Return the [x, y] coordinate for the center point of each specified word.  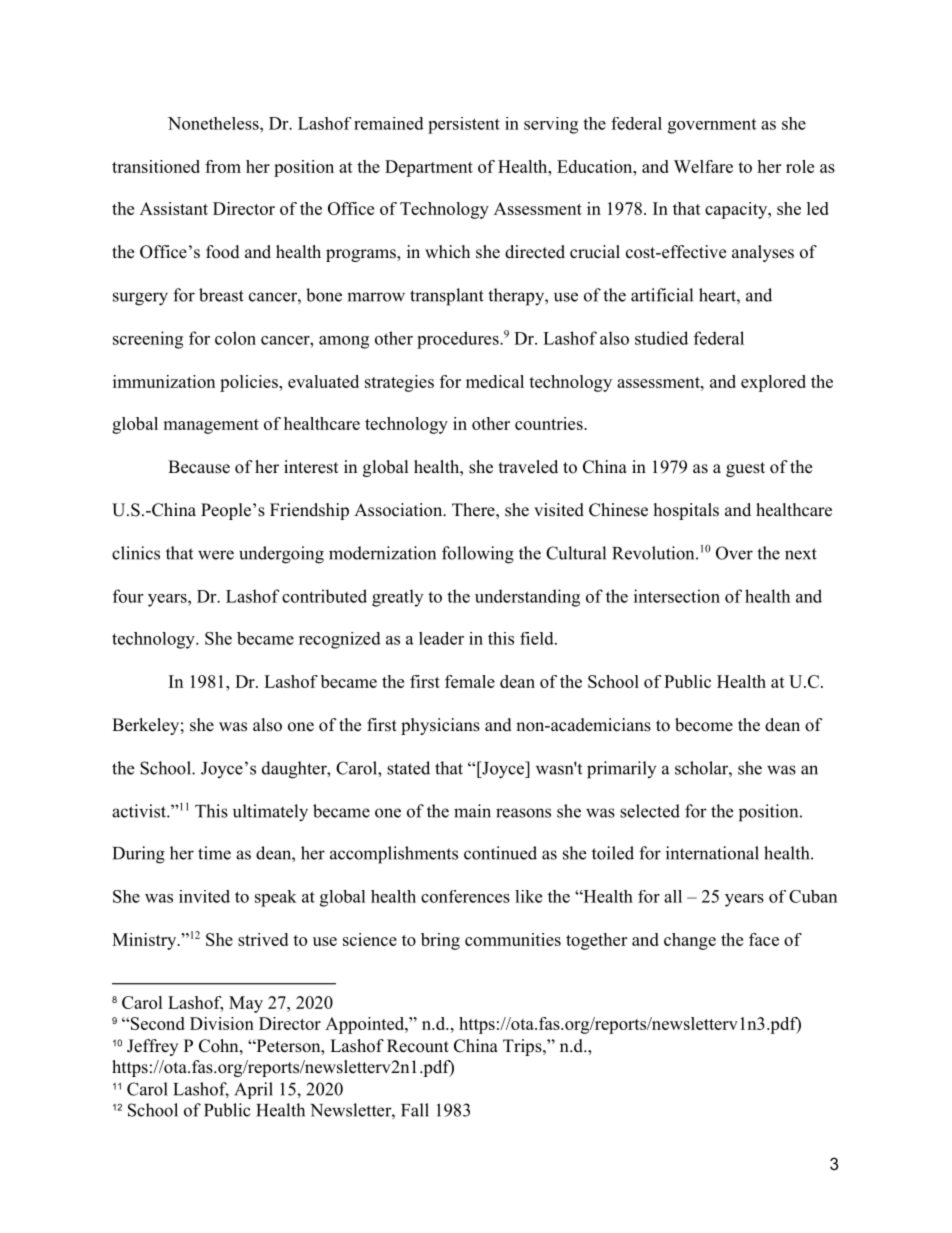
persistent [464, 125]
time [214, 853]
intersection [677, 596]
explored [773, 383]
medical [495, 381]
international [712, 853]
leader [441, 638]
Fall [415, 1110]
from [223, 166]
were [216, 555]
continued [500, 853]
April [253, 1090]
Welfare [703, 166]
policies [250, 383]
